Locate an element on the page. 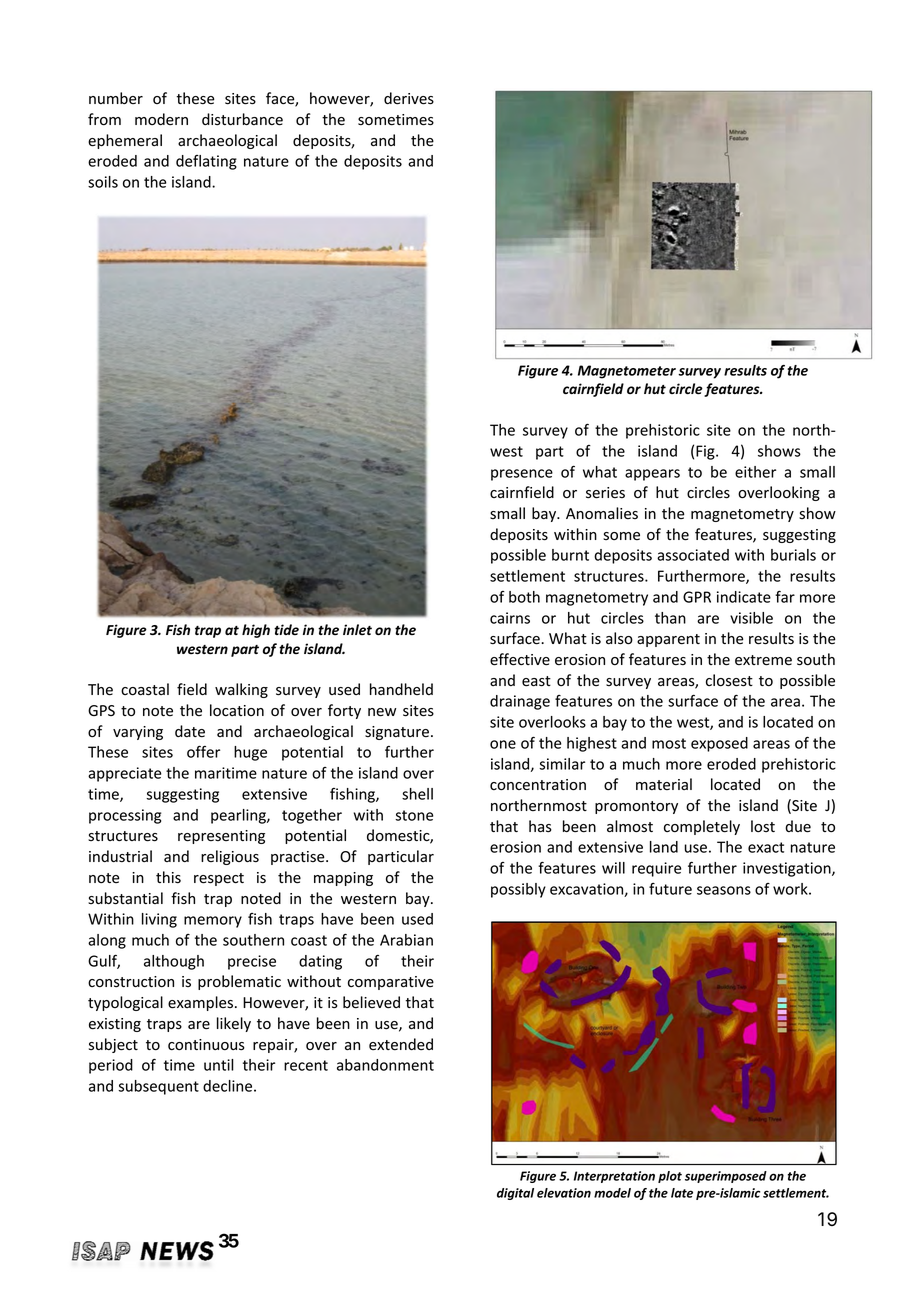  Arabian is located at coordinates (406, 940).
